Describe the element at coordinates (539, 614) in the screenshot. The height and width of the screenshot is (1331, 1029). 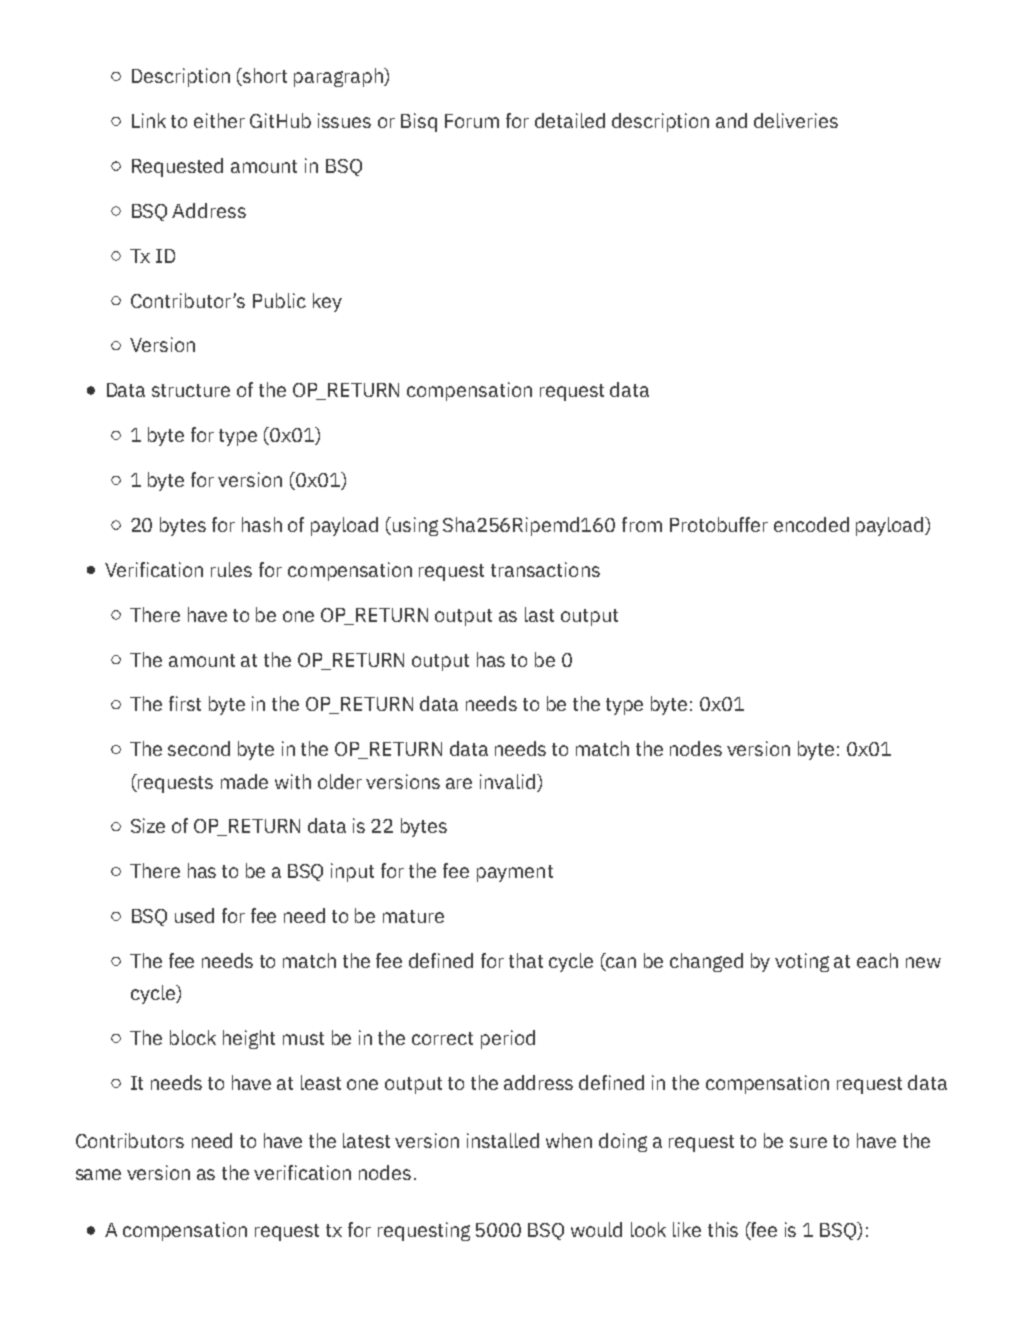
I see `last` at that location.
